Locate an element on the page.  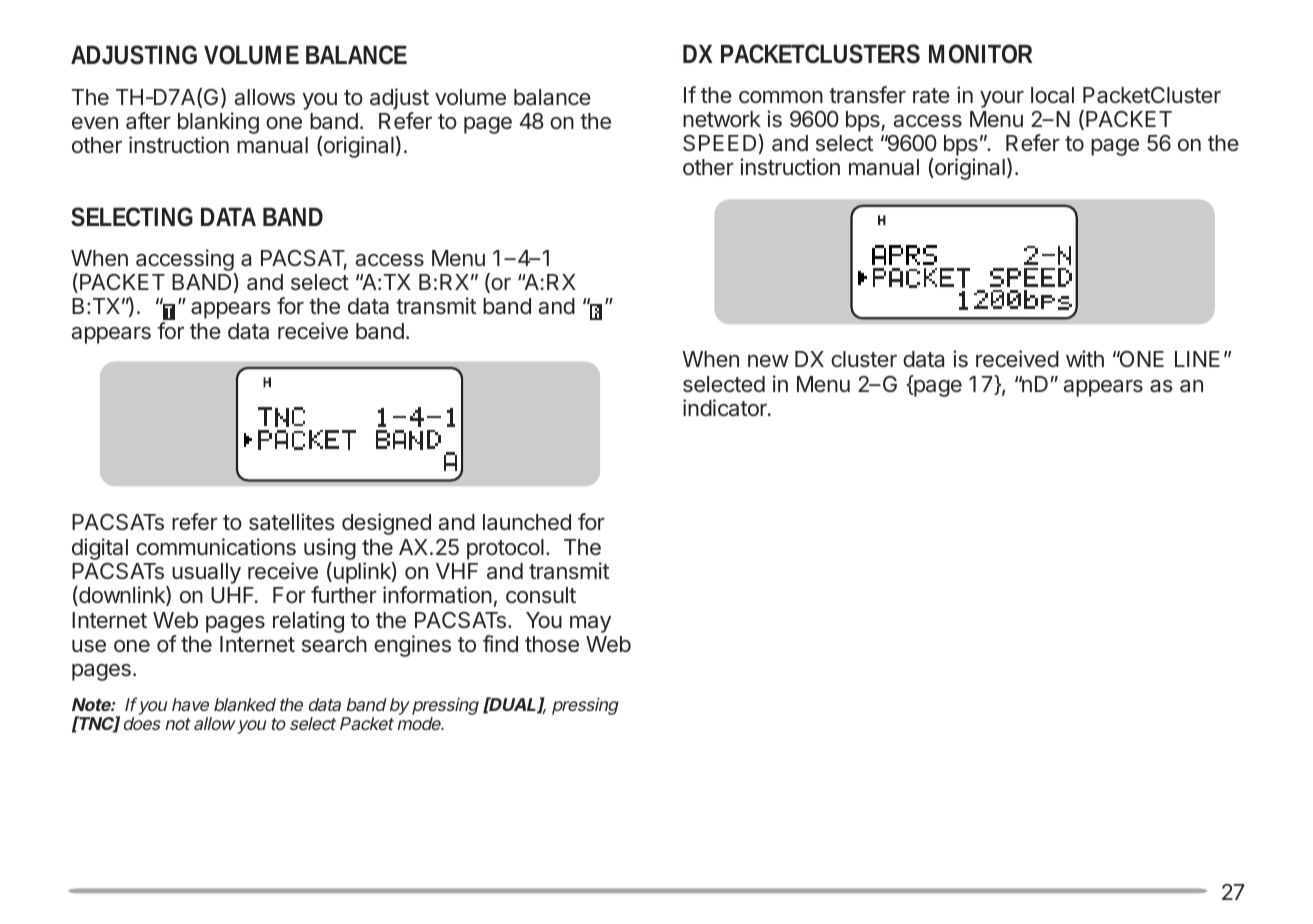
local is located at coordinates (1052, 95).
